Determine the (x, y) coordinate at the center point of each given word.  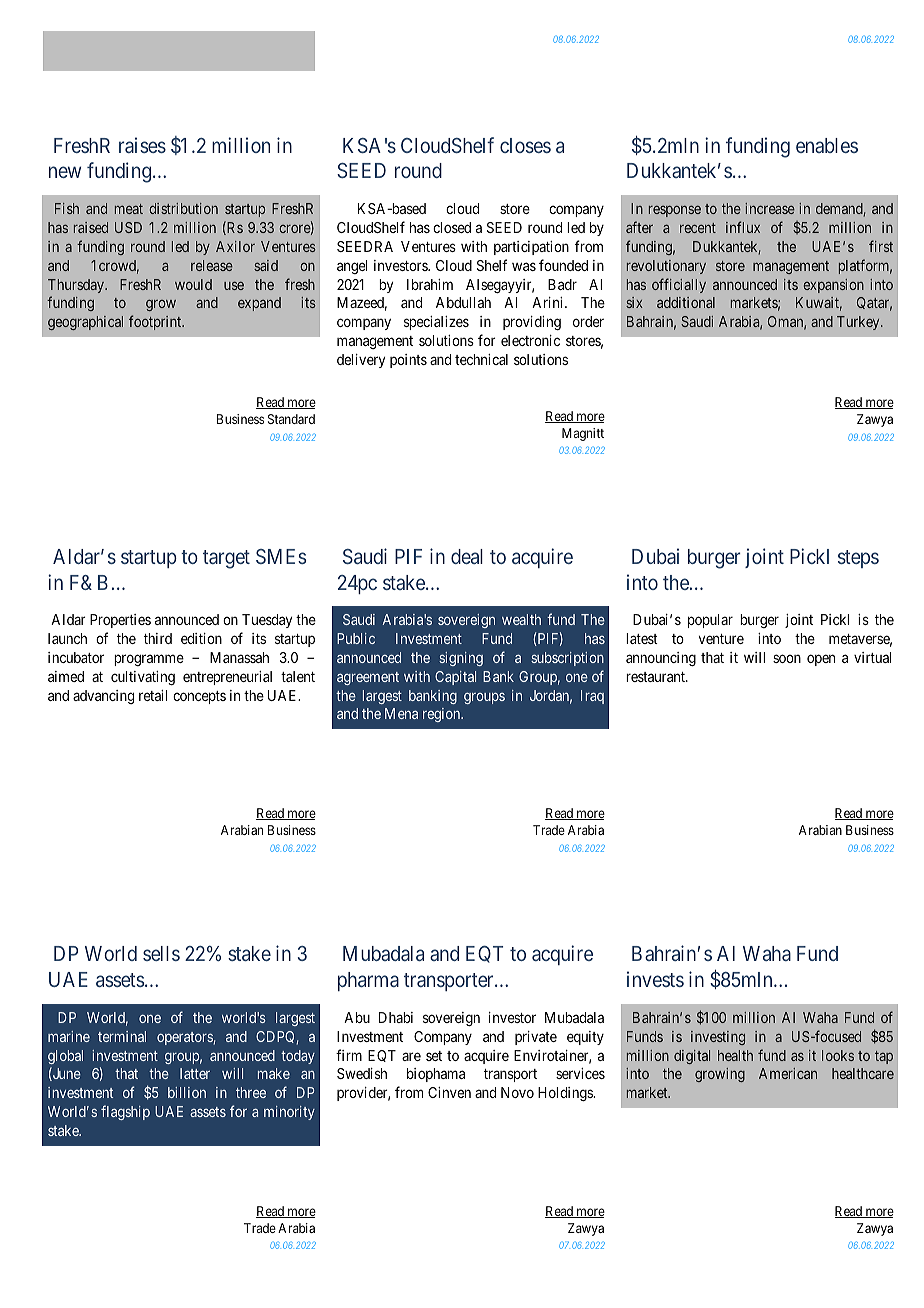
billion (187, 1092)
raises (142, 145)
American (788, 1073)
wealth (521, 619)
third (158, 638)
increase (770, 208)
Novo (517, 1092)
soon (787, 658)
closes (525, 145)
